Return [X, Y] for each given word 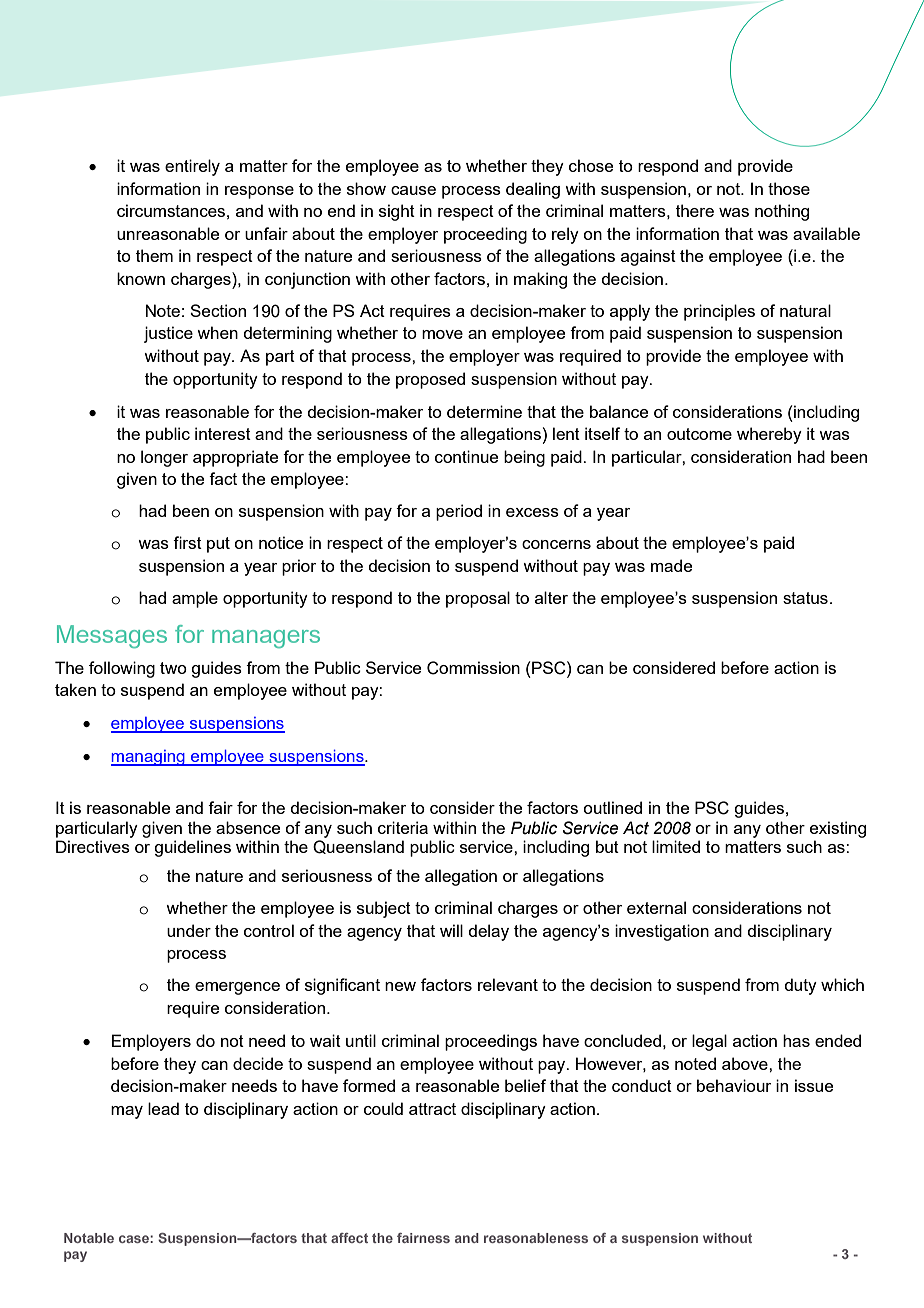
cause [413, 190]
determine [484, 411]
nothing [782, 212]
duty [800, 986]
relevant [508, 984]
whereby [769, 435]
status [805, 598]
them [154, 255]
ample [195, 599]
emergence [237, 988]
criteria [403, 827]
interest [223, 433]
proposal [478, 599]
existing [838, 829]
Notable [89, 1238]
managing [149, 758]
